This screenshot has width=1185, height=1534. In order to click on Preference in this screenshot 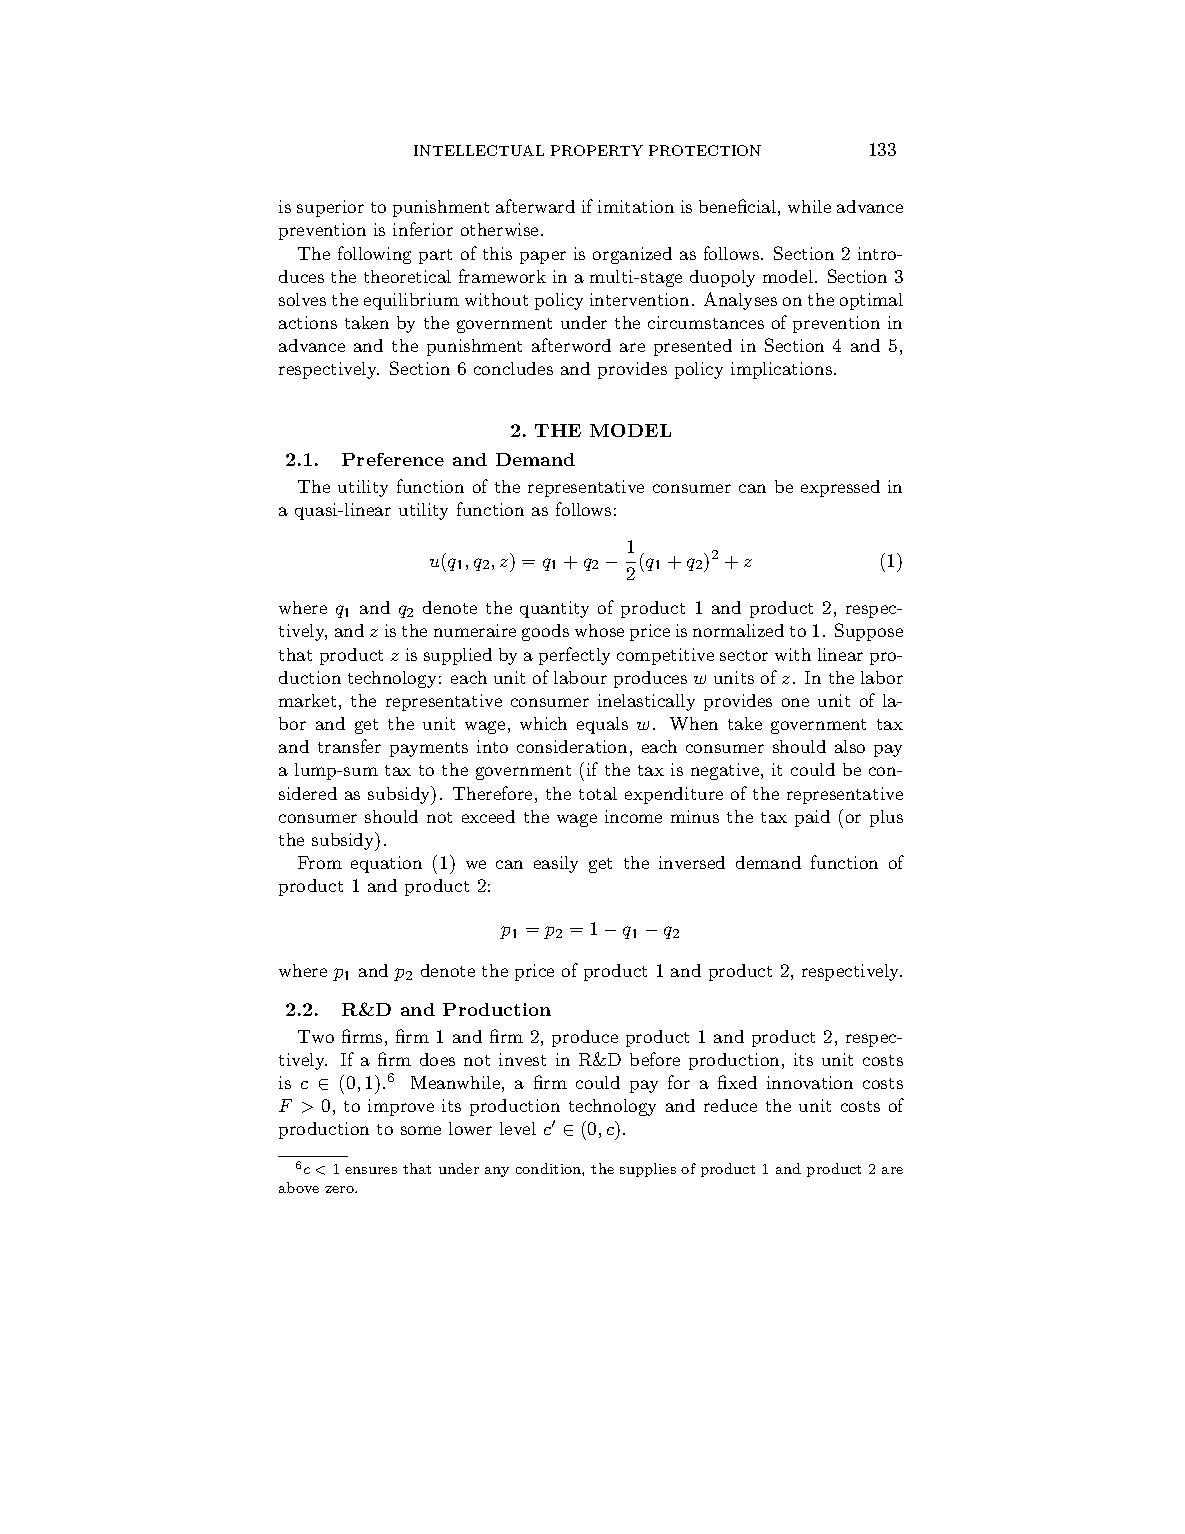, I will do `click(393, 459)`.
